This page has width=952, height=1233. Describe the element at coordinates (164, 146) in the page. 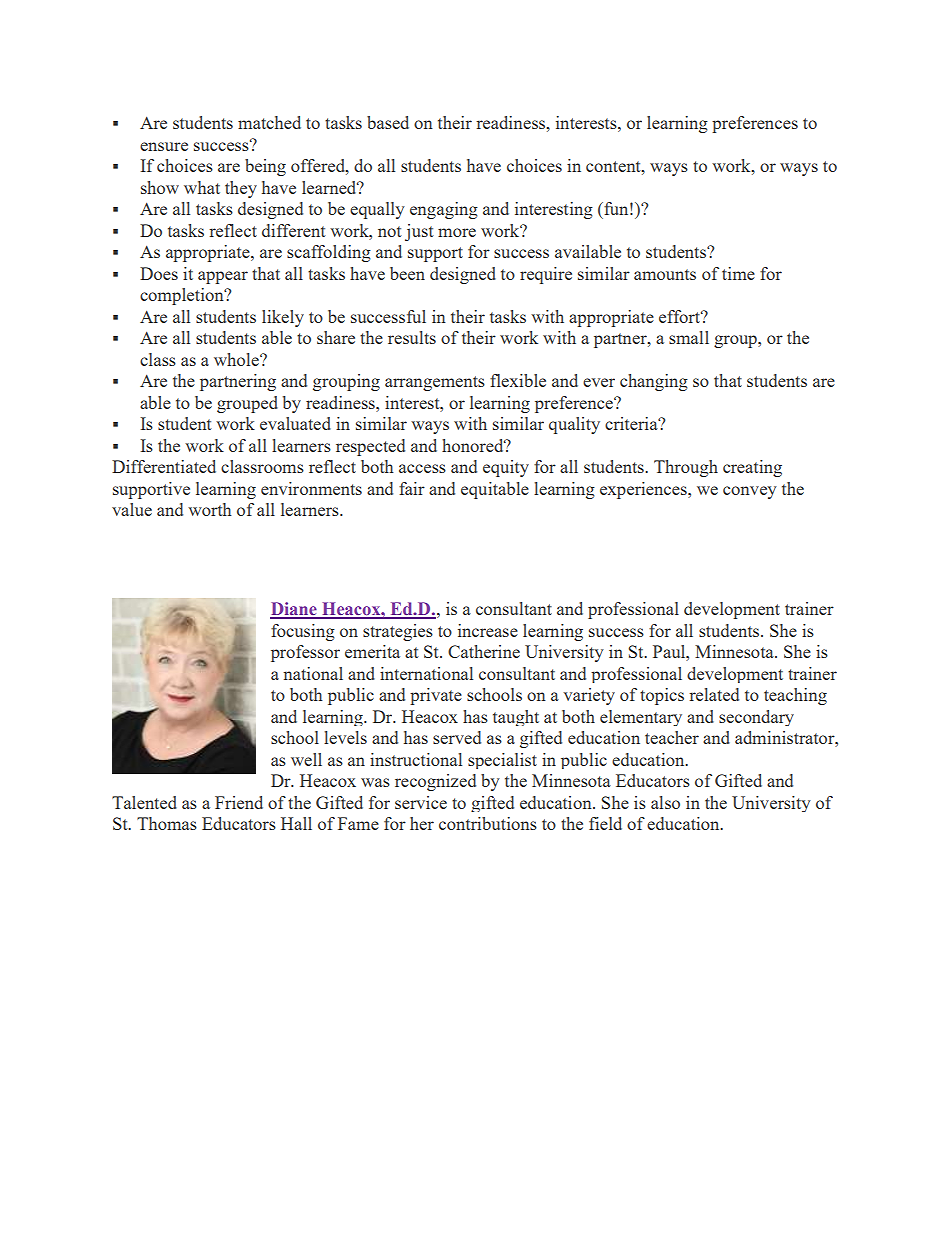

I see `ensure` at that location.
